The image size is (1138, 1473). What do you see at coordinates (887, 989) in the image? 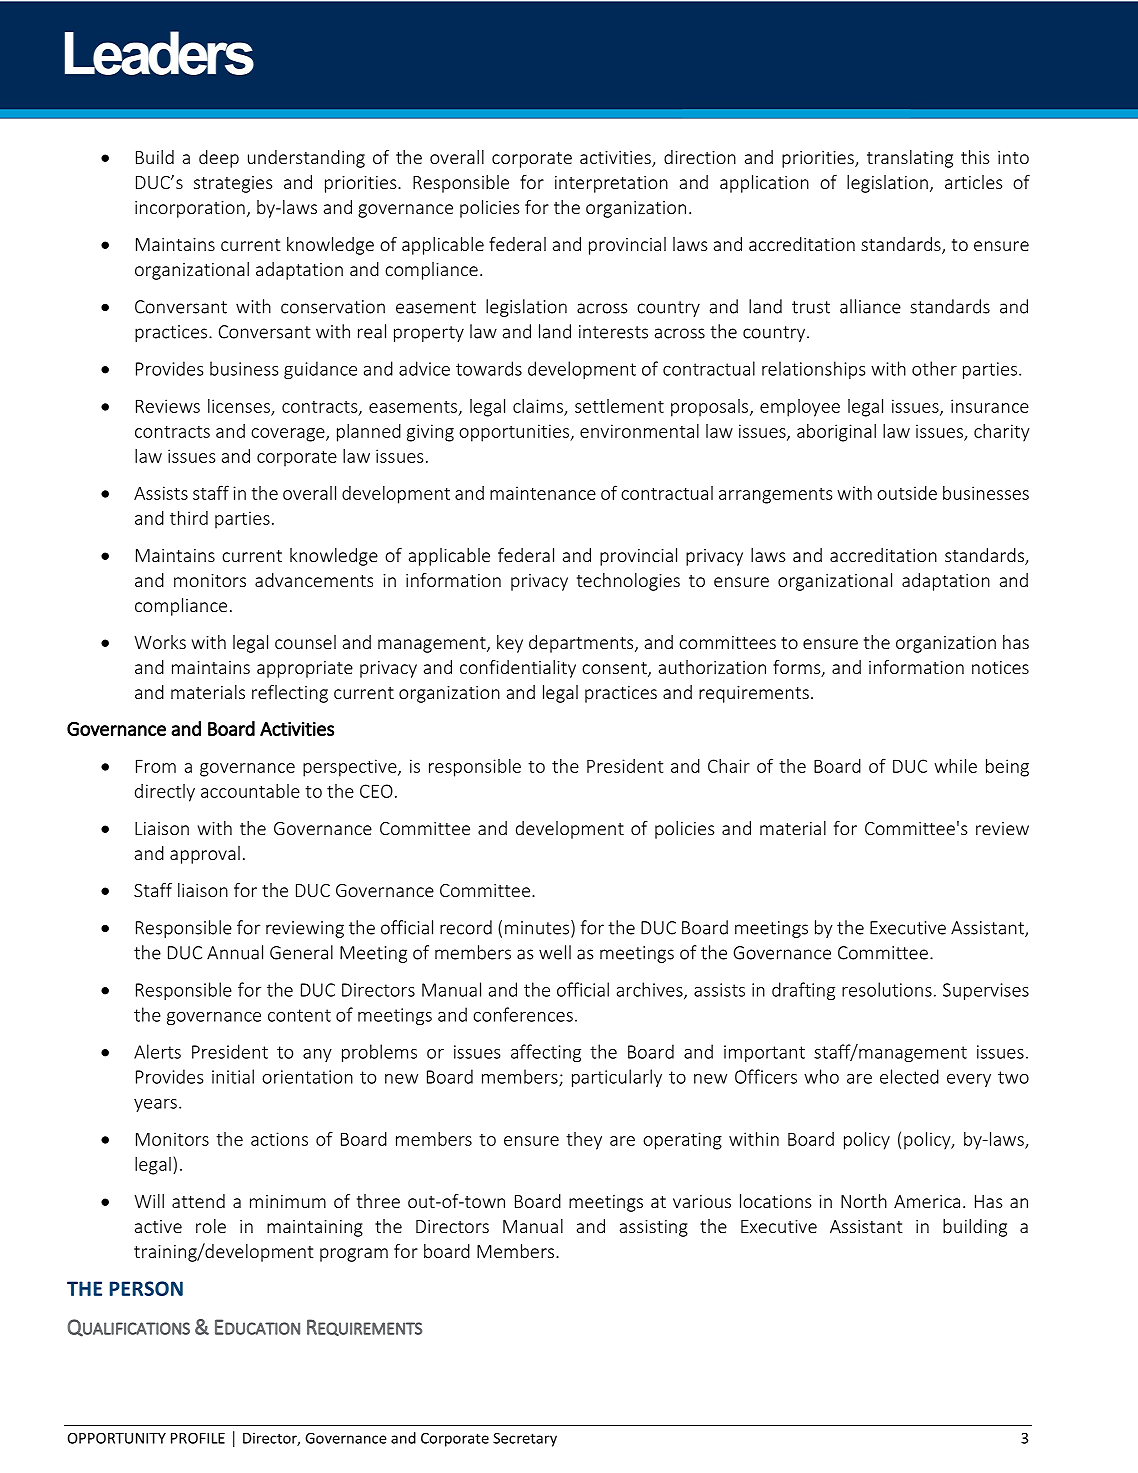
I see `resolutions` at bounding box center [887, 989].
